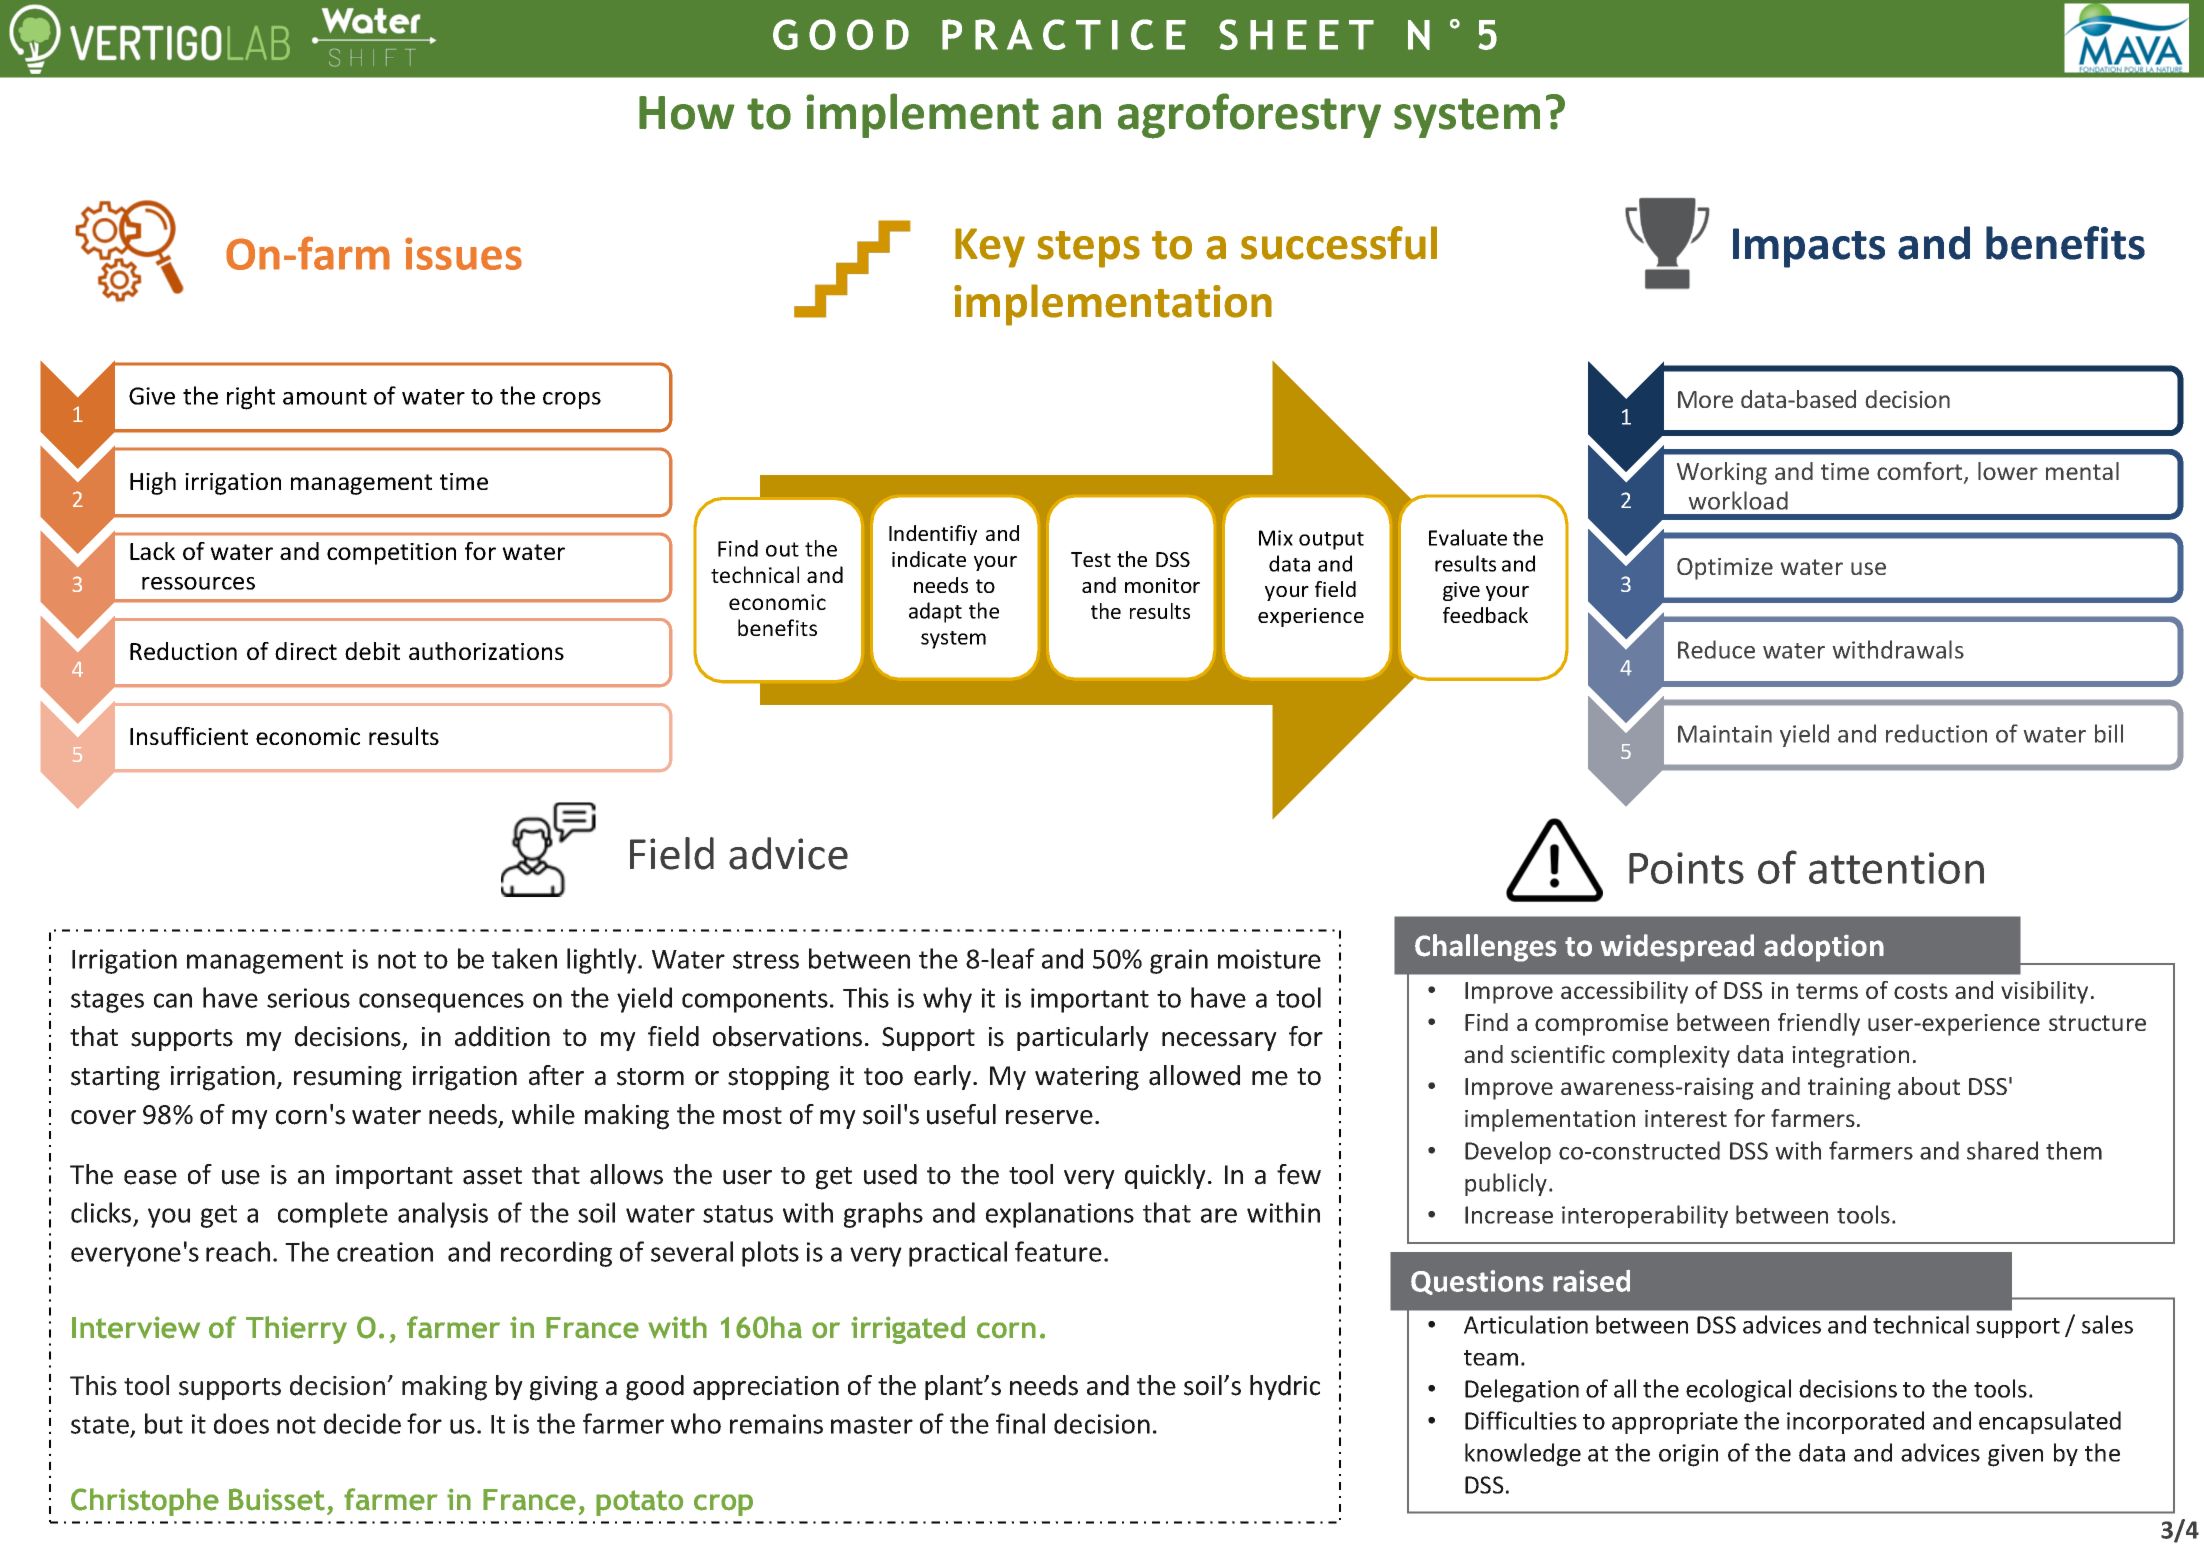 The width and height of the document is (2204, 1546). Describe the element at coordinates (1855, 1422) in the document. I see `incorporated` at that location.
